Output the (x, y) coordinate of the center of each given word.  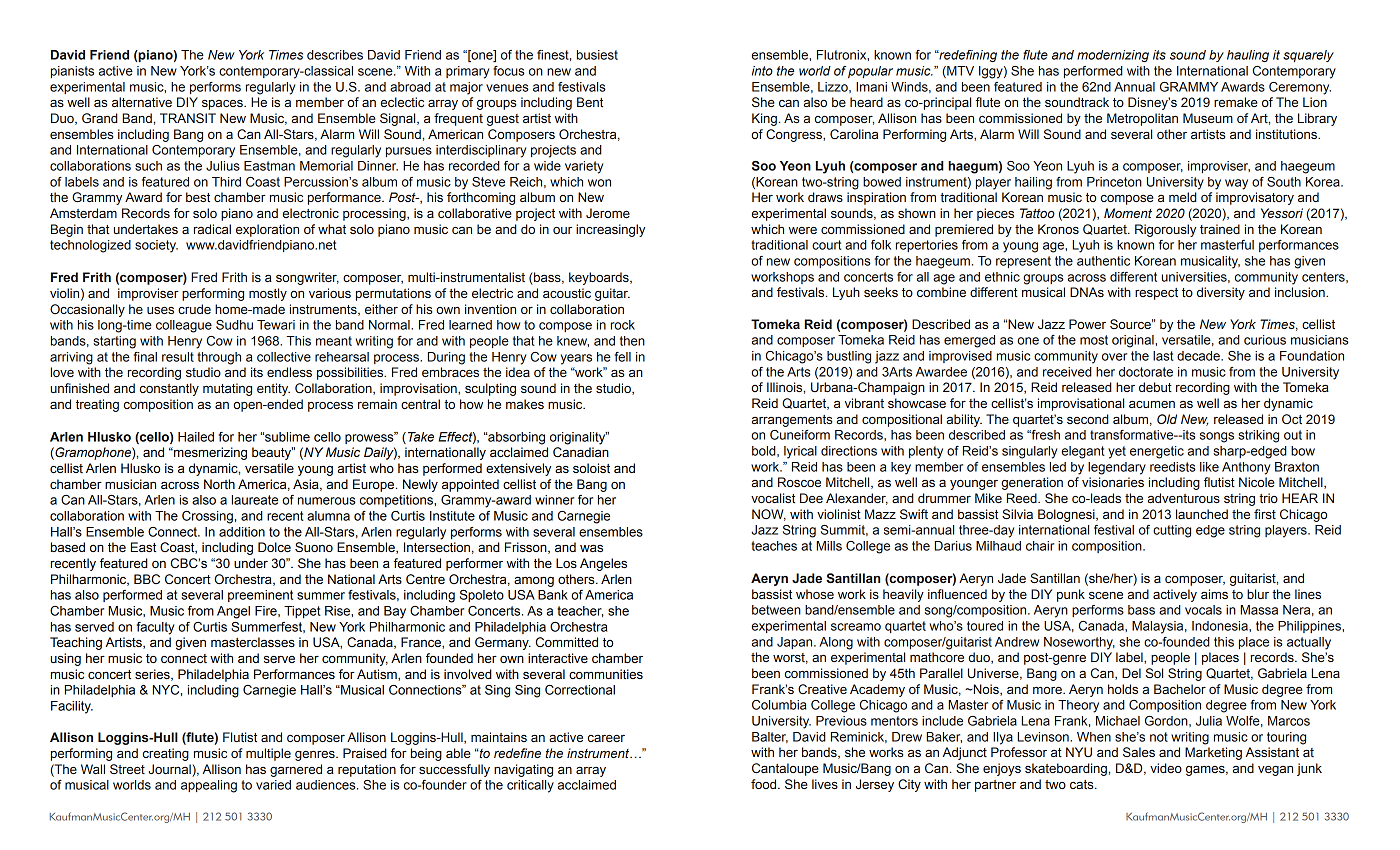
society (156, 246)
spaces (223, 105)
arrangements (792, 421)
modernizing (1113, 56)
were (803, 230)
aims (1214, 594)
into (762, 71)
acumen (1152, 404)
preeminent (260, 596)
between (776, 610)
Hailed (196, 437)
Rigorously (1165, 230)
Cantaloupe (785, 769)
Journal (169, 769)
